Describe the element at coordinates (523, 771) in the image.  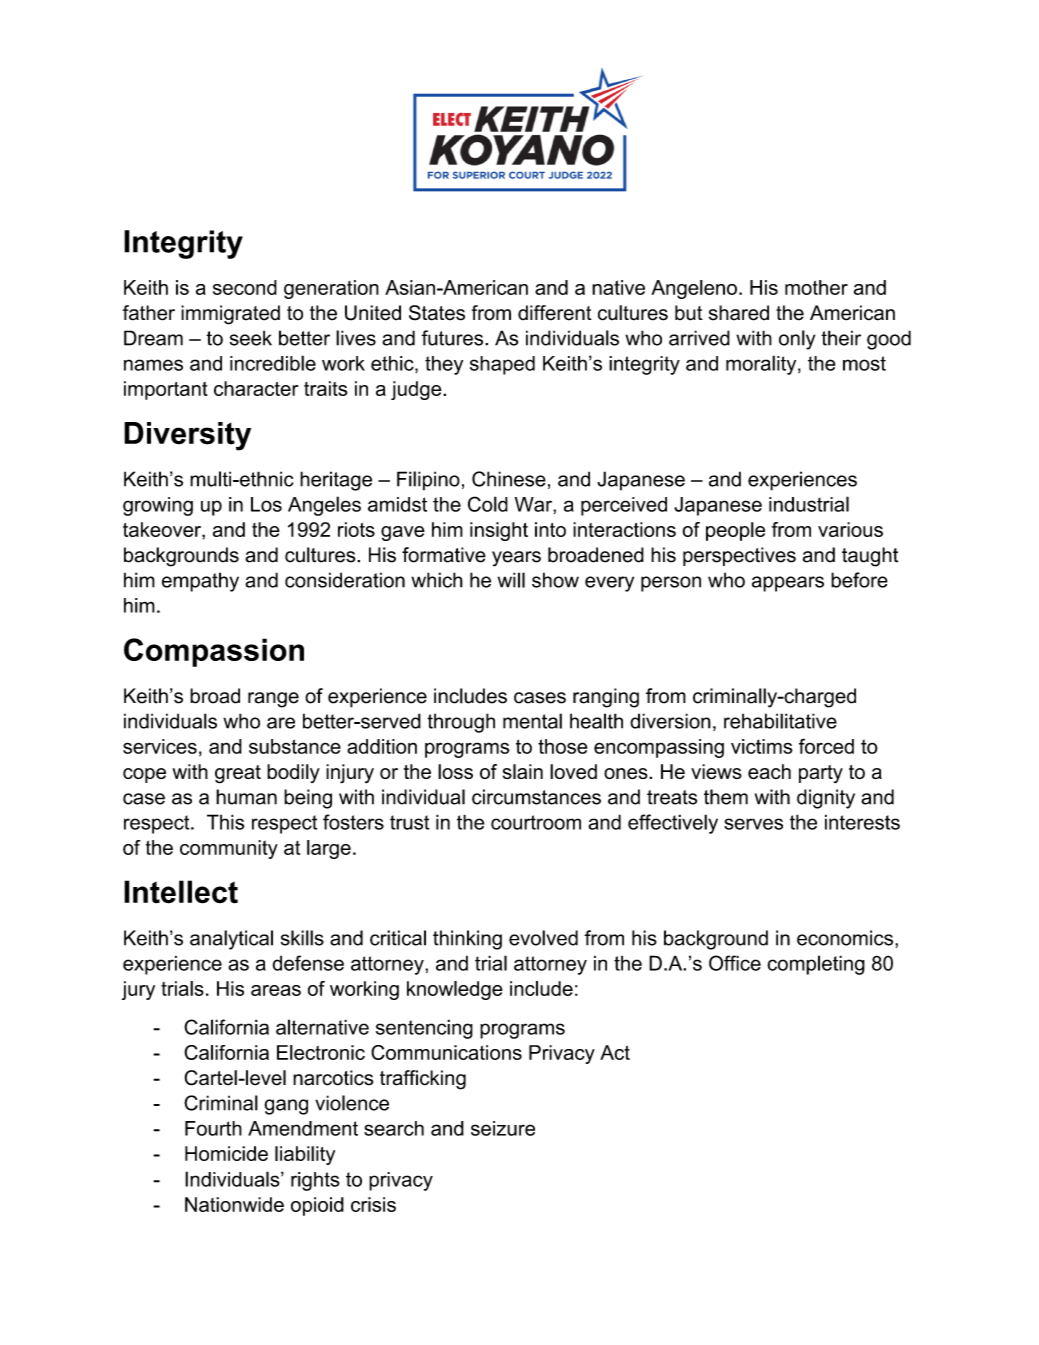
I see `slain` at that location.
